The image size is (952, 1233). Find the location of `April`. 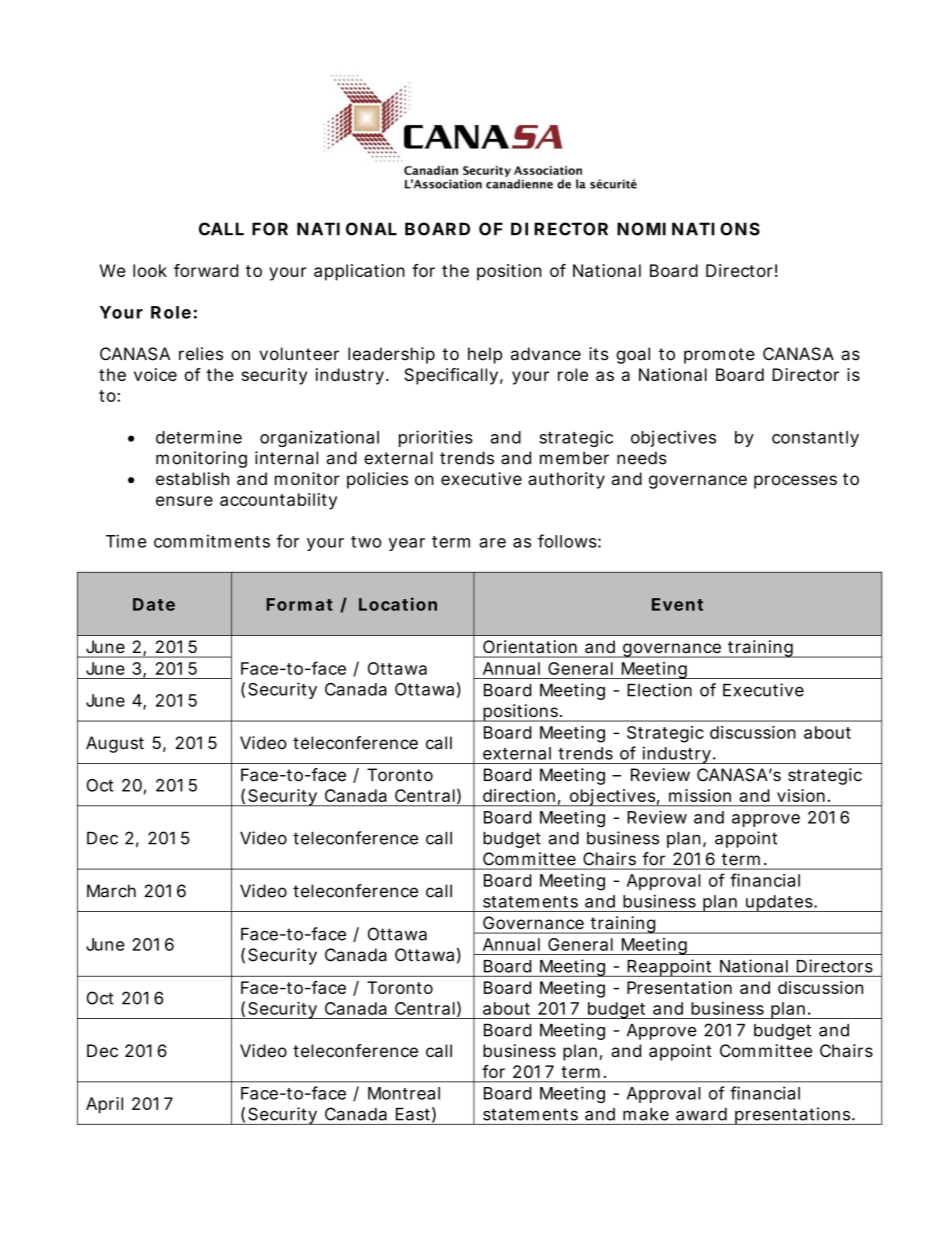

April is located at coordinates (104, 1105).
